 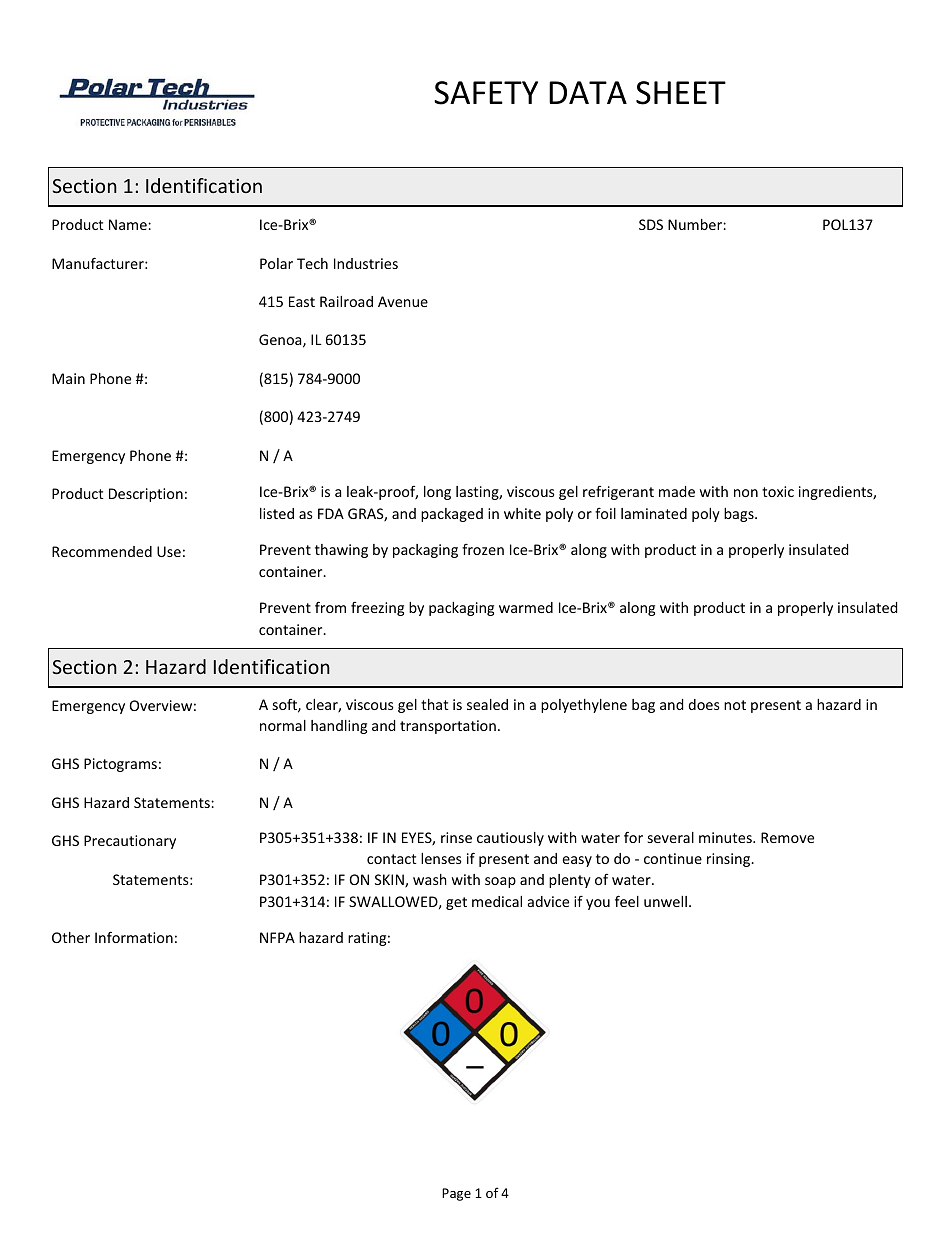 What do you see at coordinates (68, 378) in the screenshot?
I see `Main` at bounding box center [68, 378].
